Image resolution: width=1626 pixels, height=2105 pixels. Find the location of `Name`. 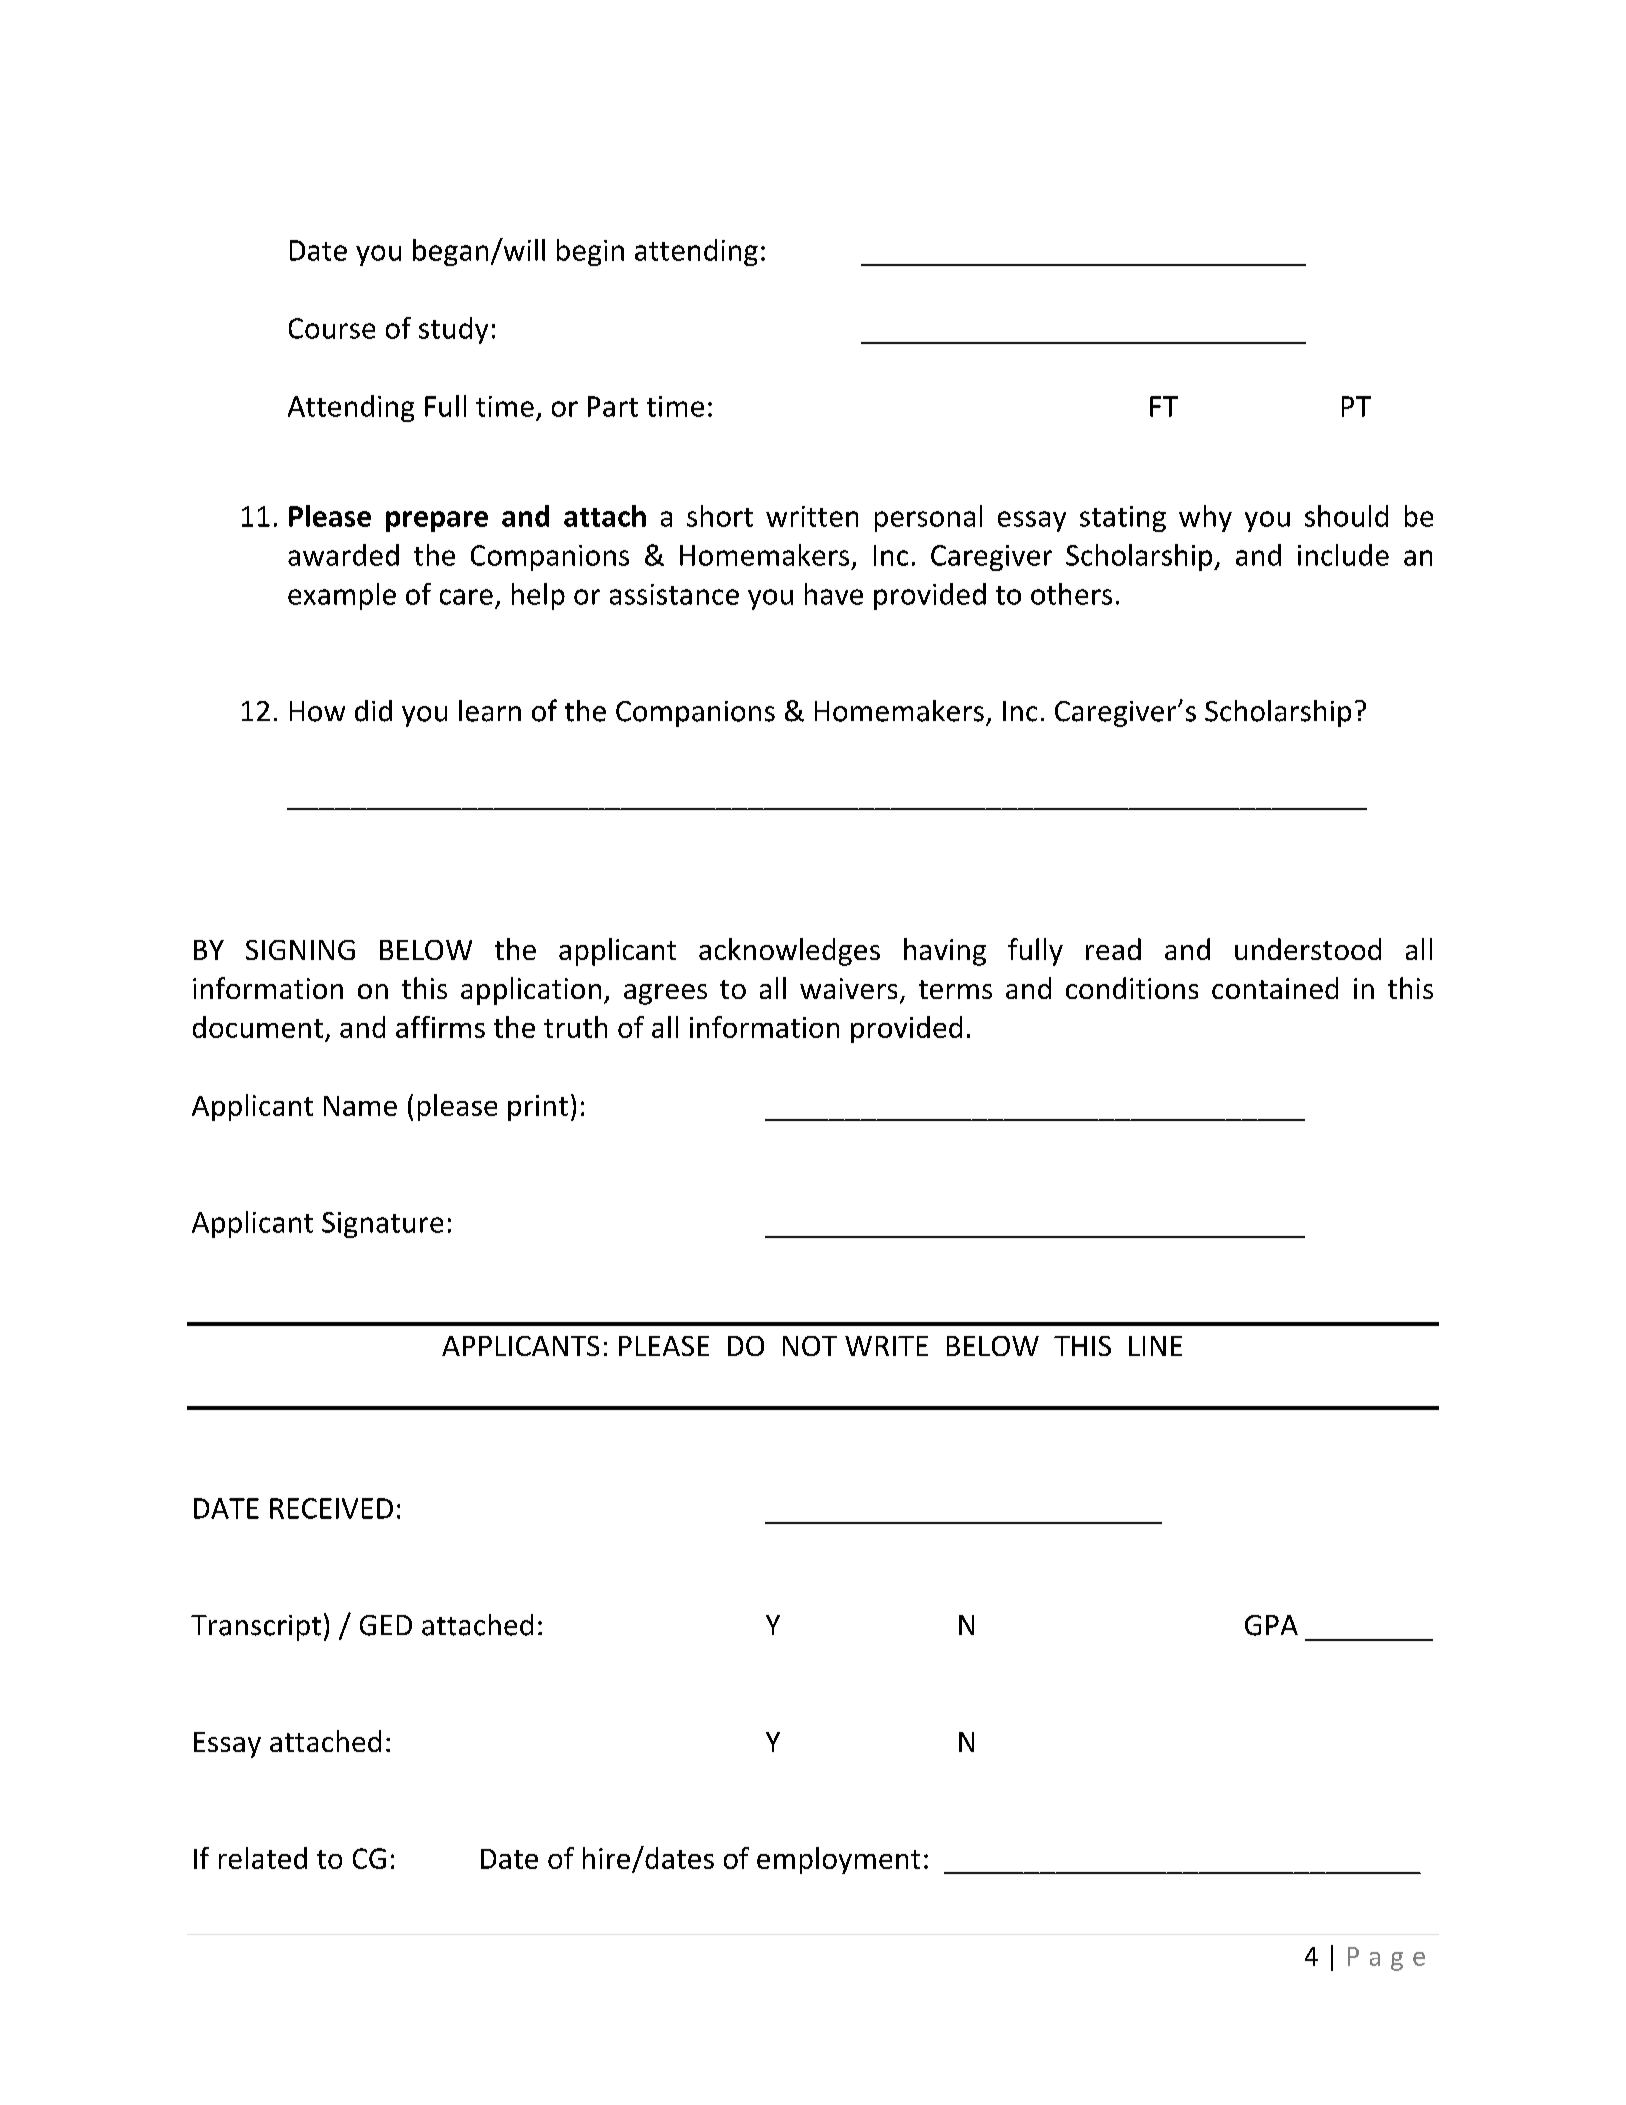

Name is located at coordinates (360, 1106).
